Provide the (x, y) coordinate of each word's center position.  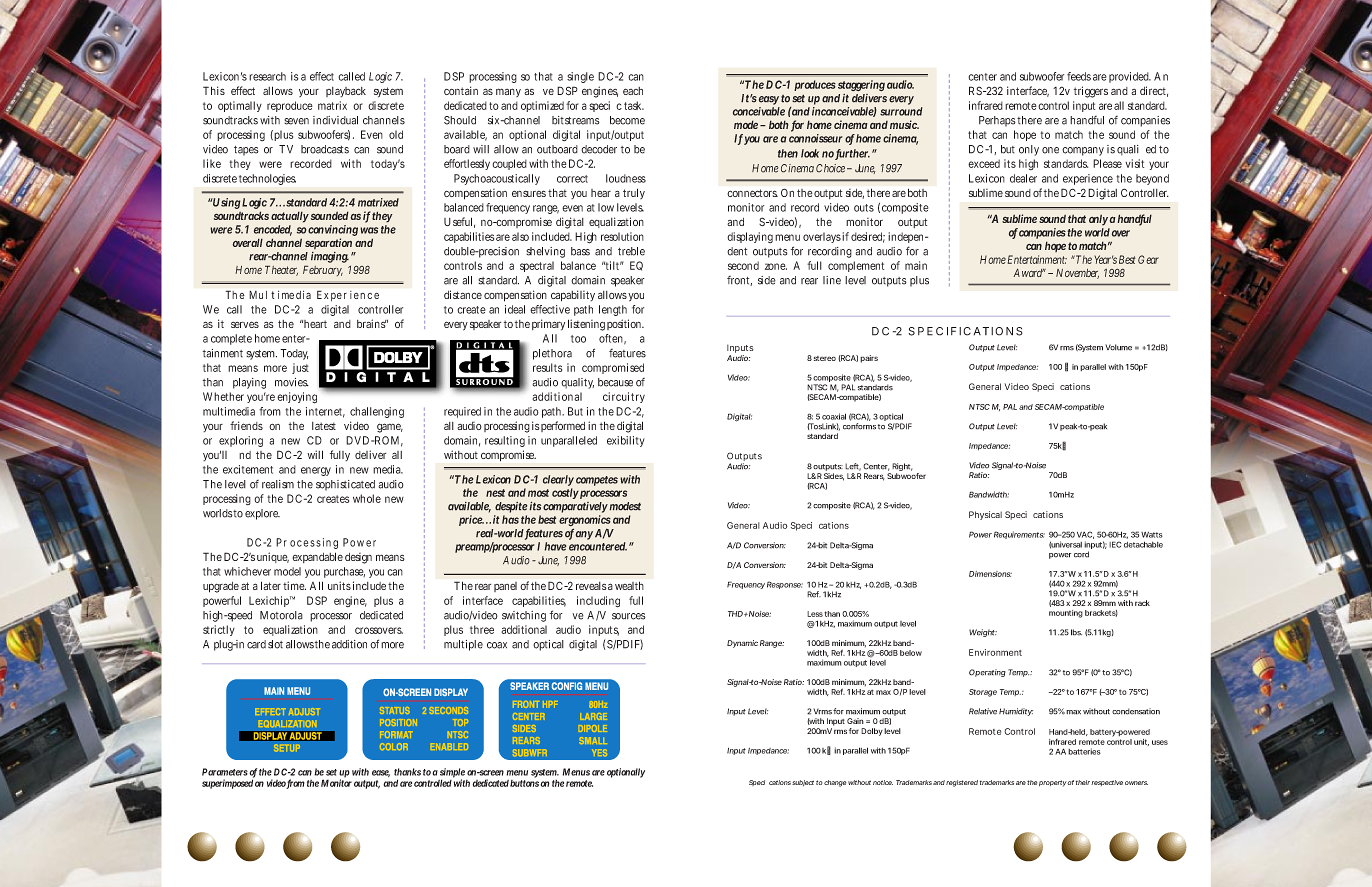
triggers (1091, 92)
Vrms (822, 711)
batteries (1084, 751)
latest (324, 426)
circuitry (624, 397)
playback (346, 92)
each (633, 91)
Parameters (225, 772)
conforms (859, 426)
